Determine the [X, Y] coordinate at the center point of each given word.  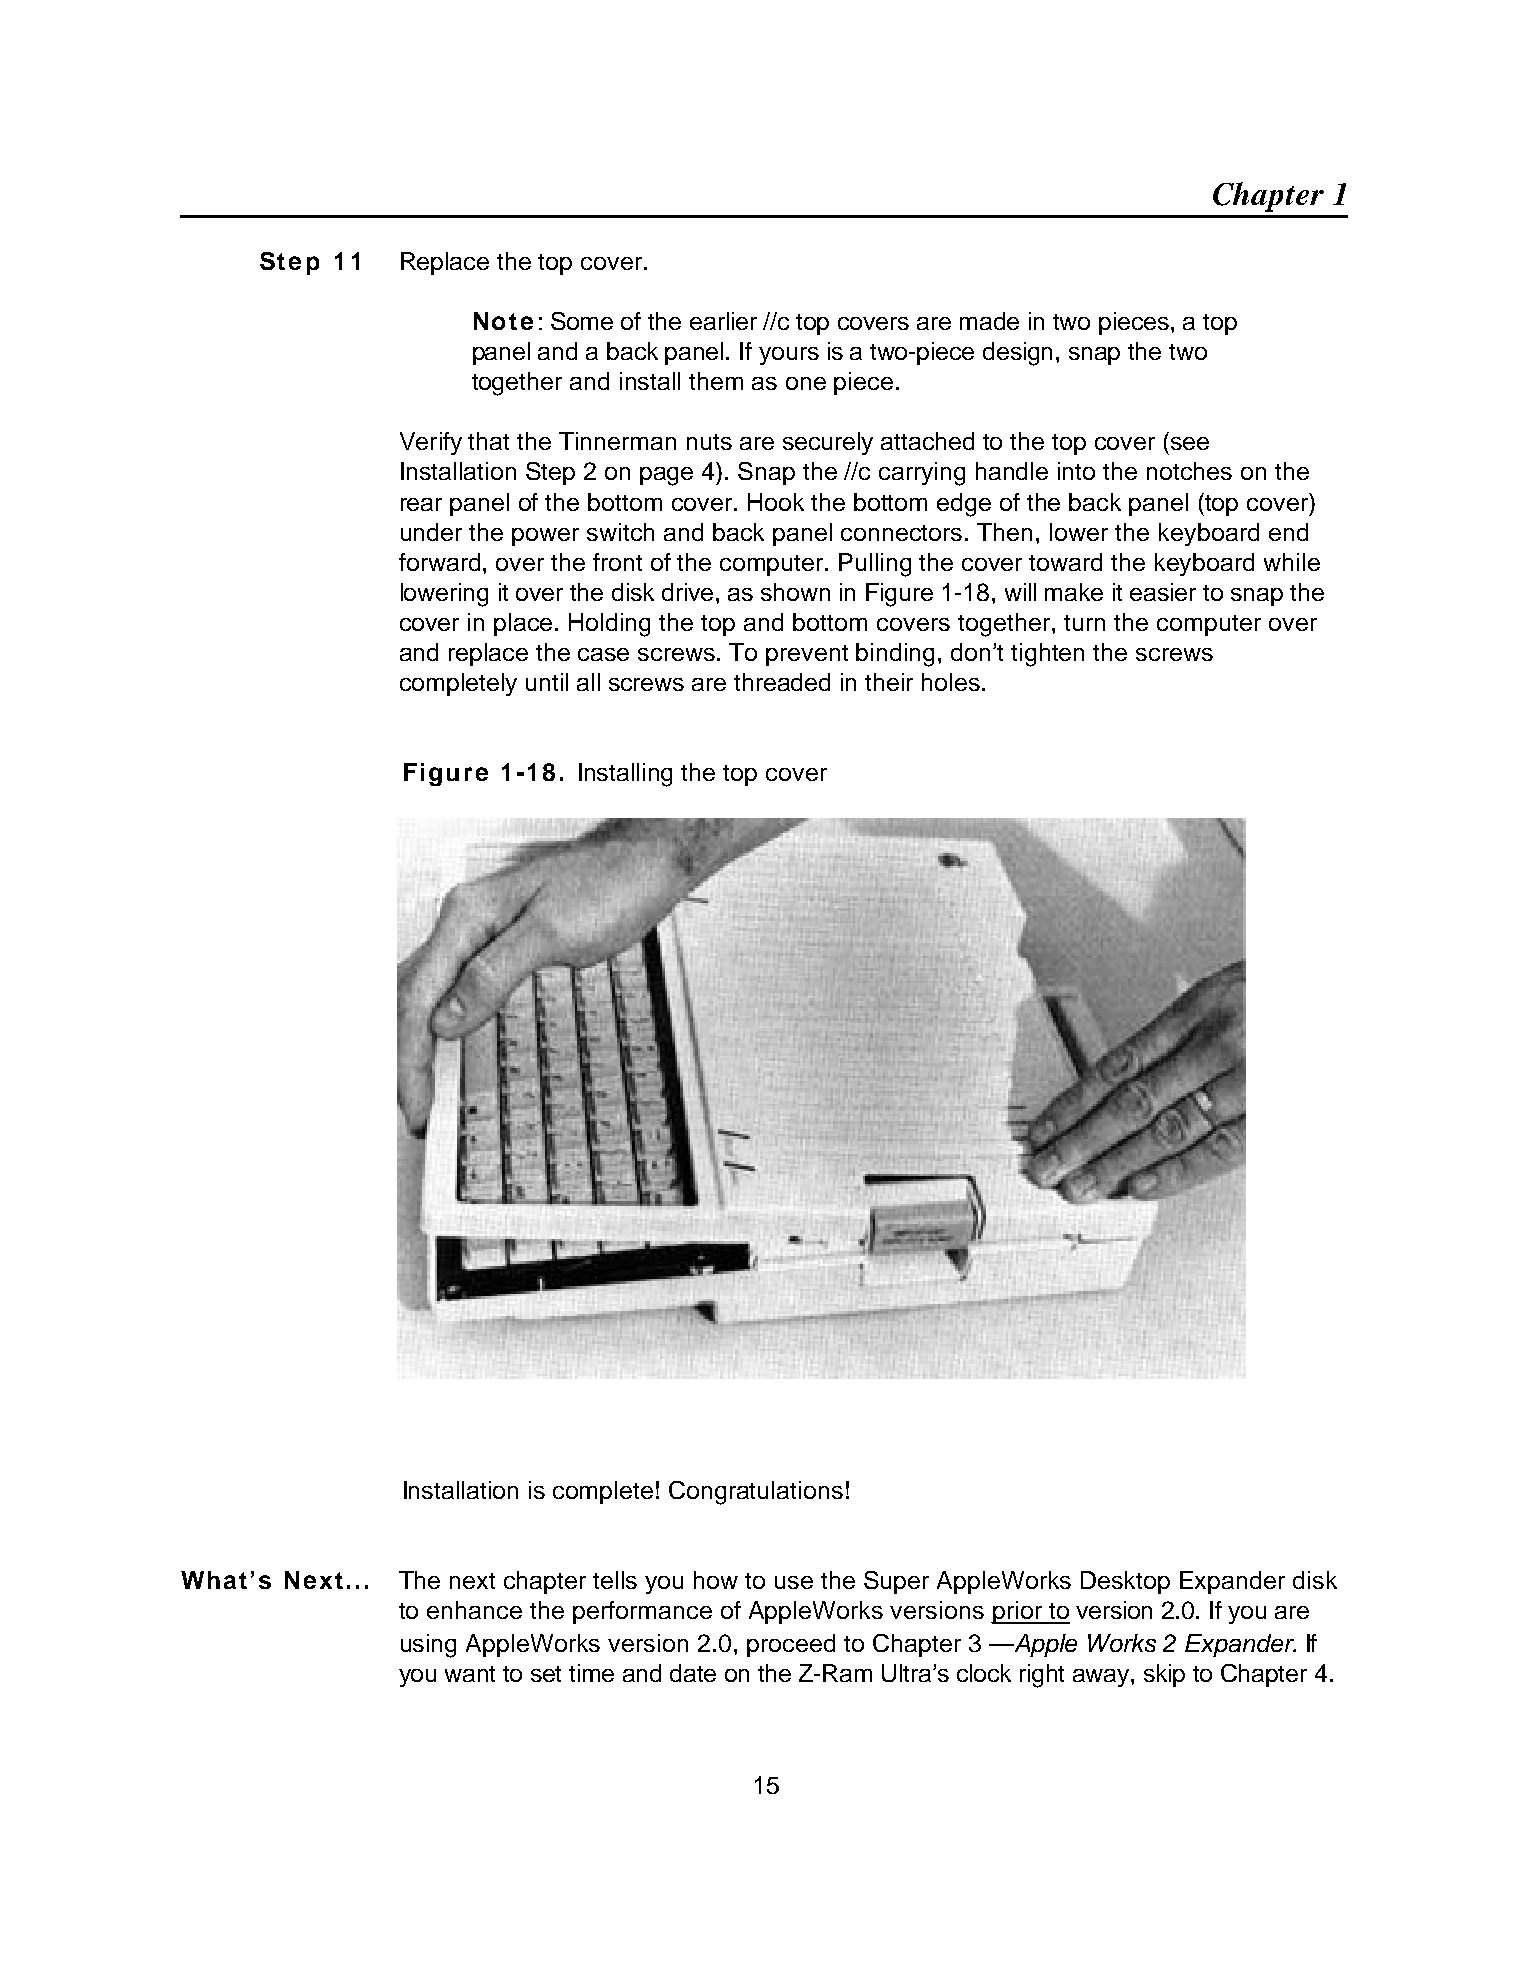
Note [503, 321]
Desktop [1125, 1582]
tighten [1047, 655]
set [546, 1674]
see [1190, 443]
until [547, 682]
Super [896, 1582]
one [806, 383]
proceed [791, 1645]
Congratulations [756, 1493]
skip [1164, 1675]
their [889, 682]
